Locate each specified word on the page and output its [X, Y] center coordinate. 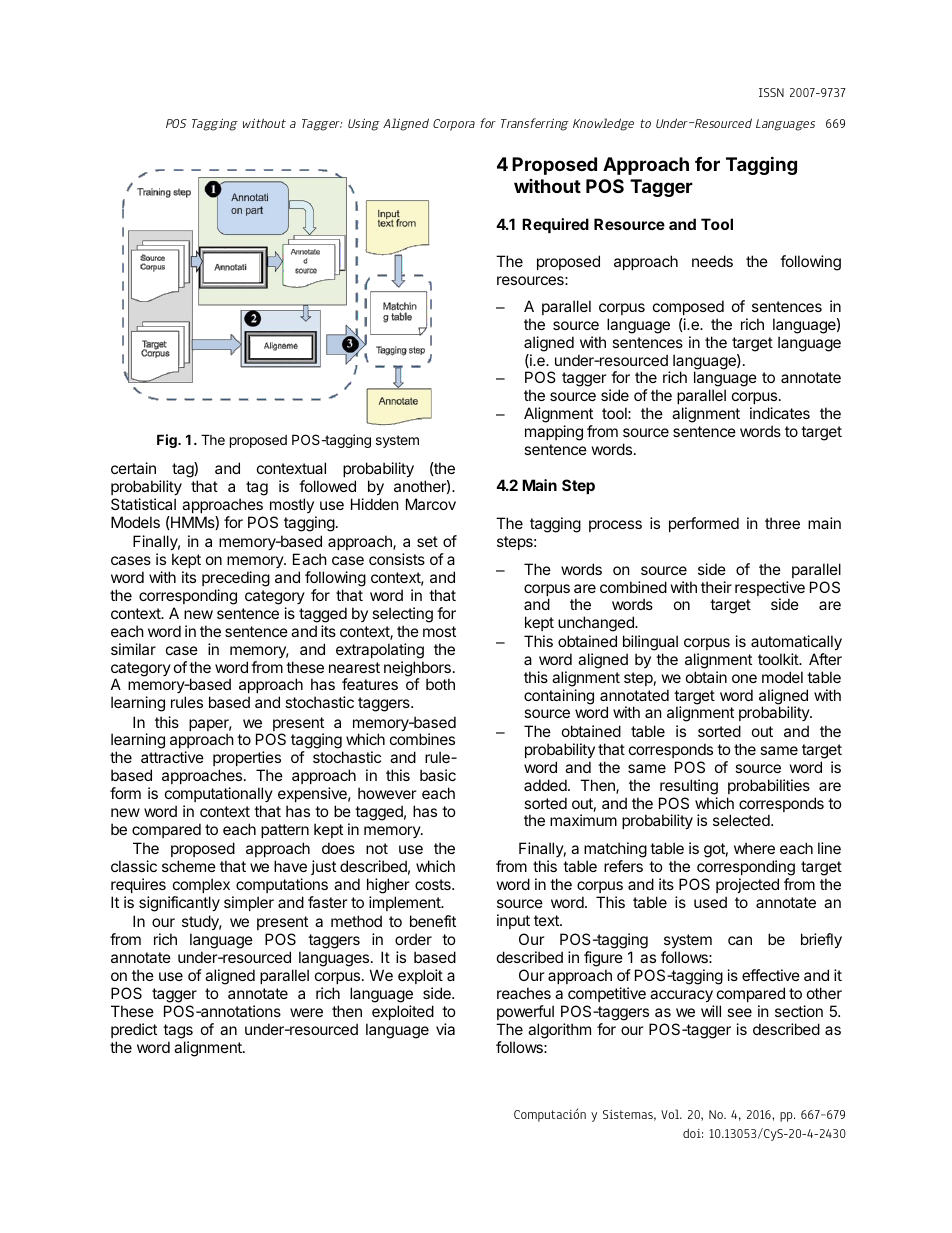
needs [712, 261]
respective [770, 590]
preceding [236, 579]
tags [178, 1031]
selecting [402, 615]
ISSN [771, 92]
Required [555, 225]
